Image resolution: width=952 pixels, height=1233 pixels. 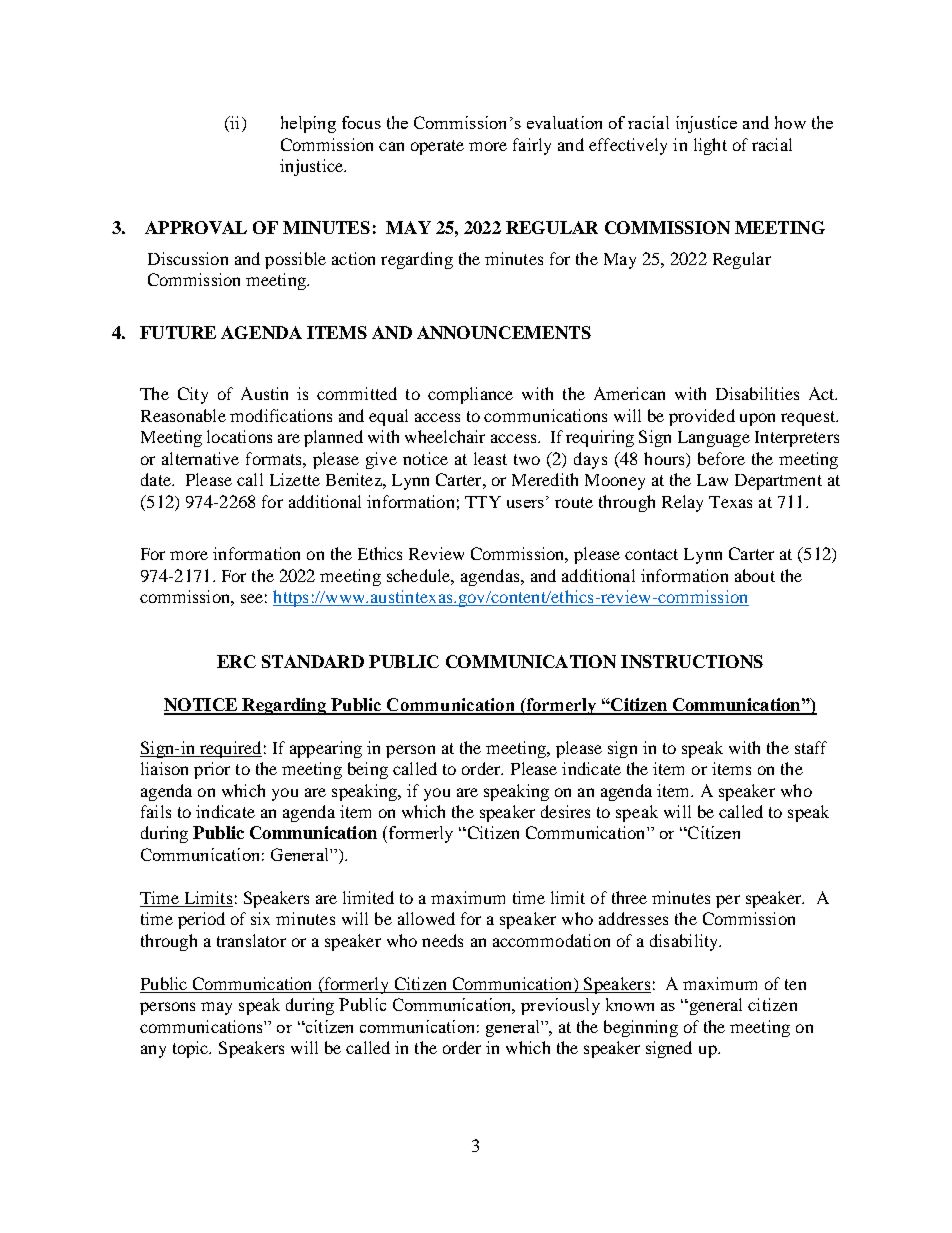 I want to click on light, so click(x=710, y=146).
